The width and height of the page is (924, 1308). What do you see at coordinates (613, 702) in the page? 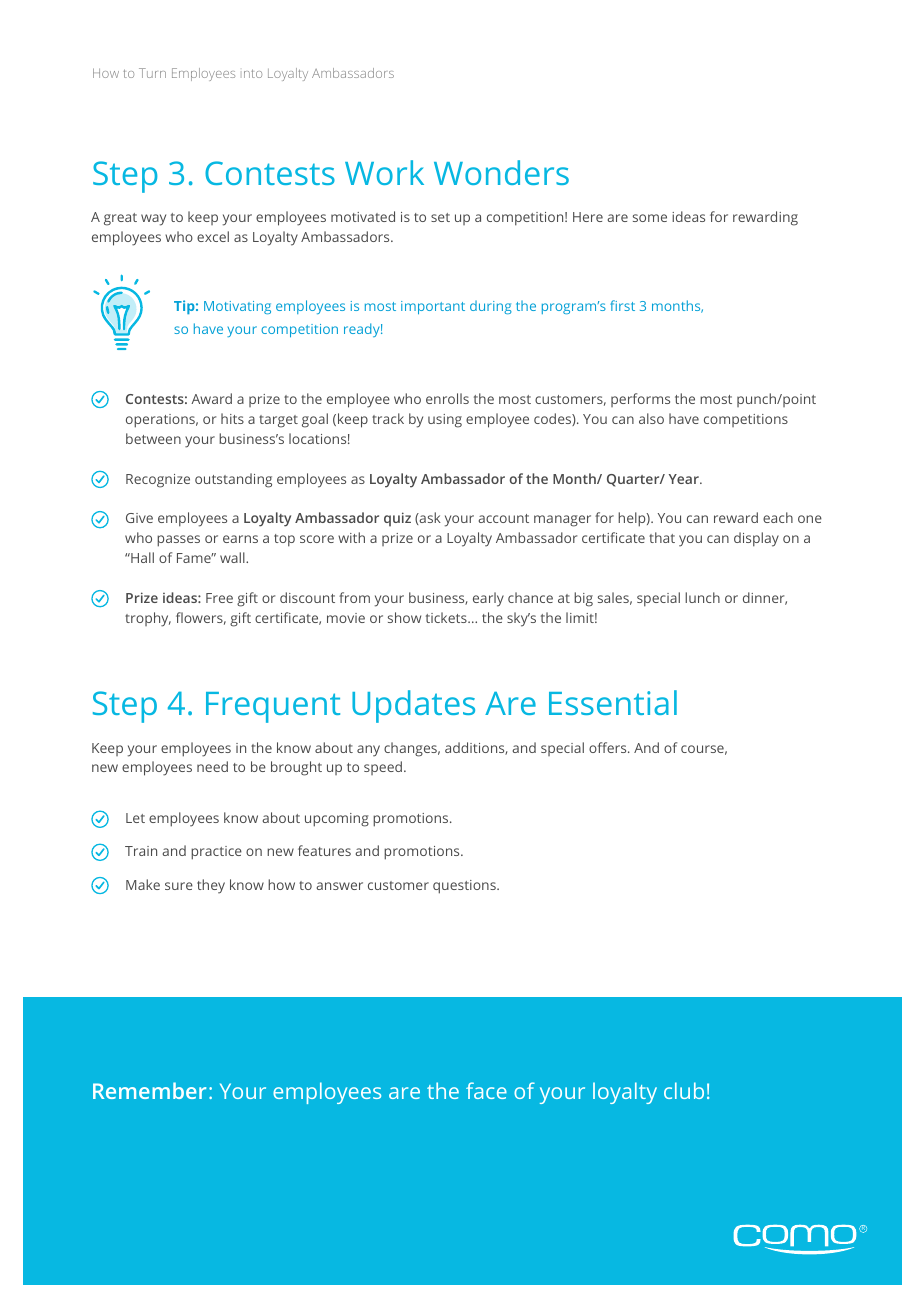
I see `Essential` at bounding box center [613, 702].
